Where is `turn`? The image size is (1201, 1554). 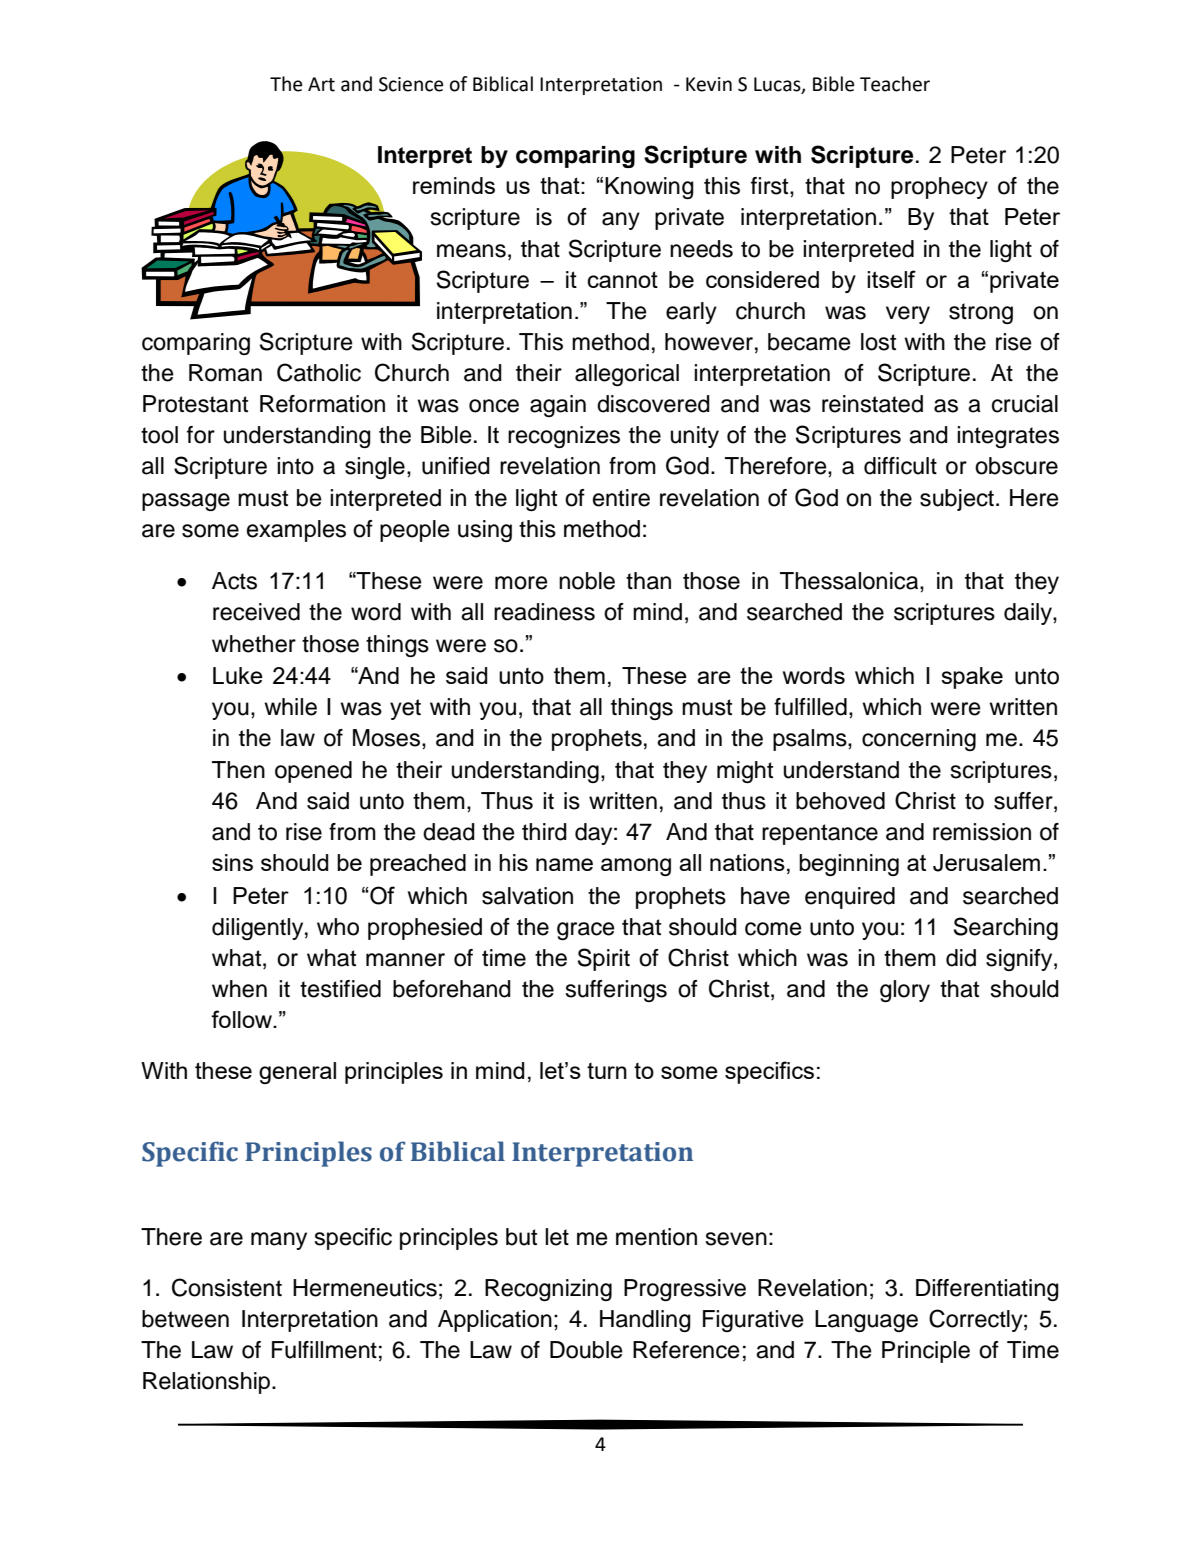
turn is located at coordinates (607, 1071).
